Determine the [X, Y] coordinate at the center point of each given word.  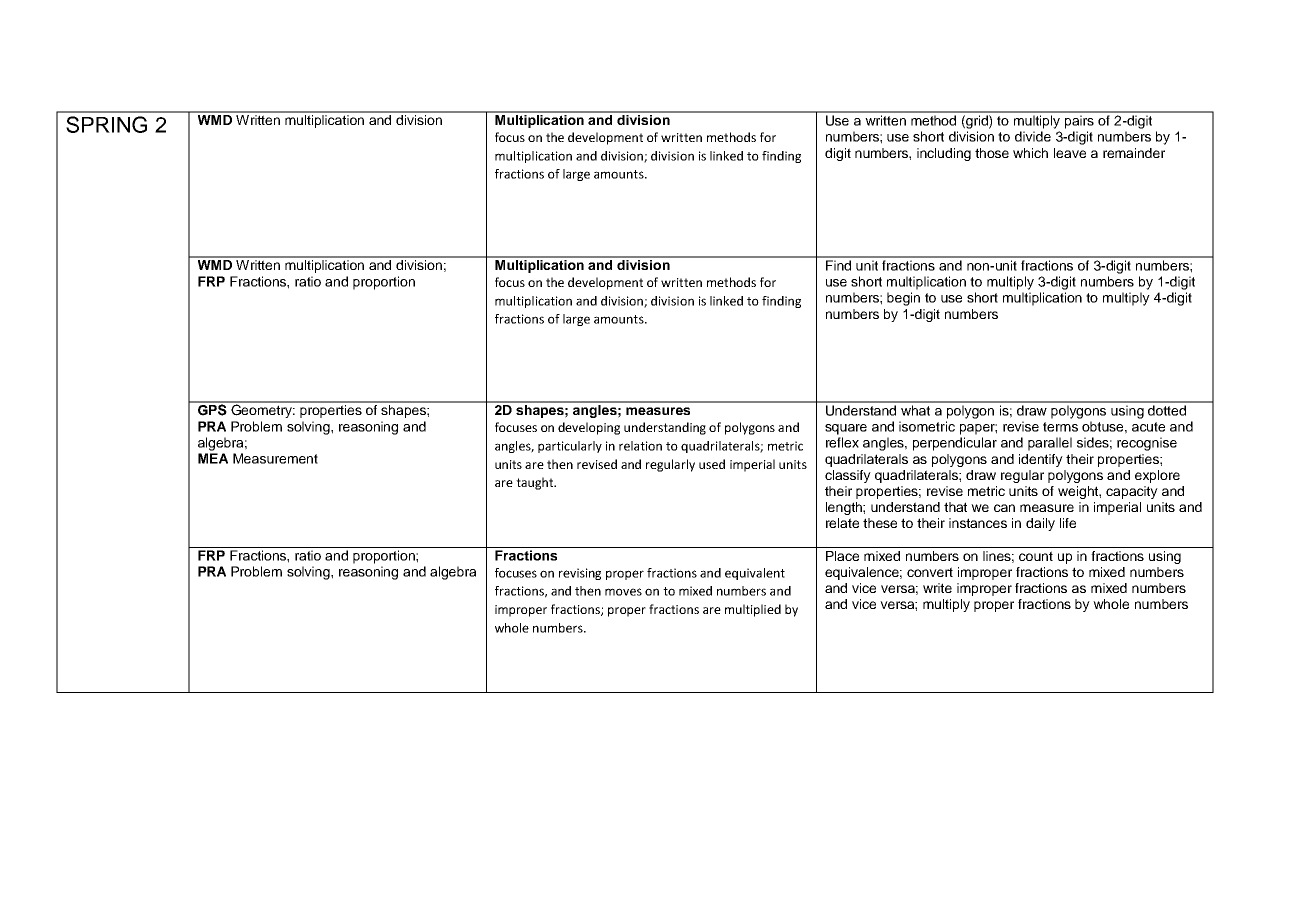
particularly [570, 447]
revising [580, 574]
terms [1060, 427]
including [944, 154]
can [1004, 508]
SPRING [106, 124]
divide [1033, 136]
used [712, 464]
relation [640, 446]
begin [903, 299]
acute [1148, 427]
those [992, 153]
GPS [212, 409]
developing [589, 428]
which [1030, 153]
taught [536, 483]
